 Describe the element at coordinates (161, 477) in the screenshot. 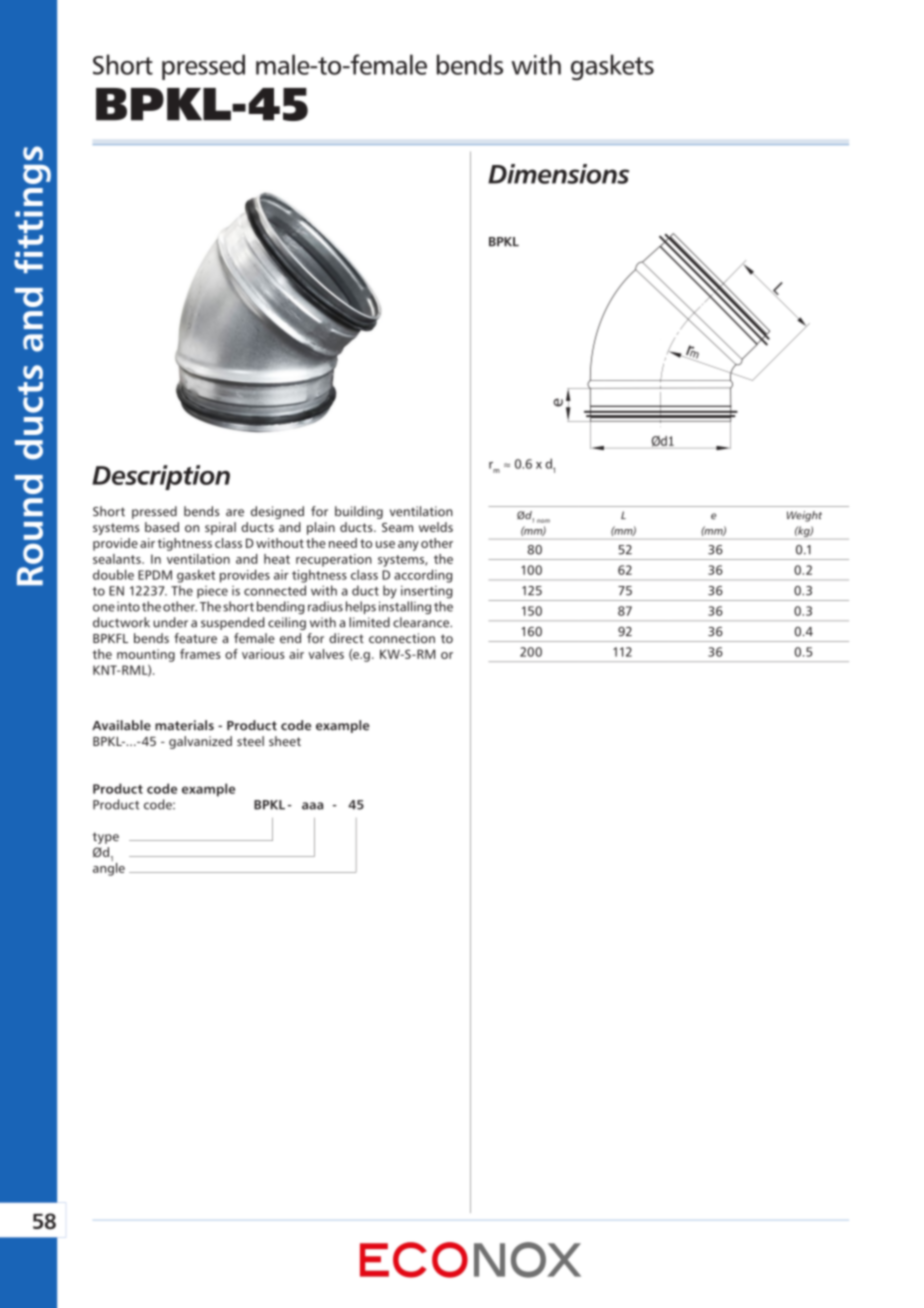

I see `Description` at that location.
